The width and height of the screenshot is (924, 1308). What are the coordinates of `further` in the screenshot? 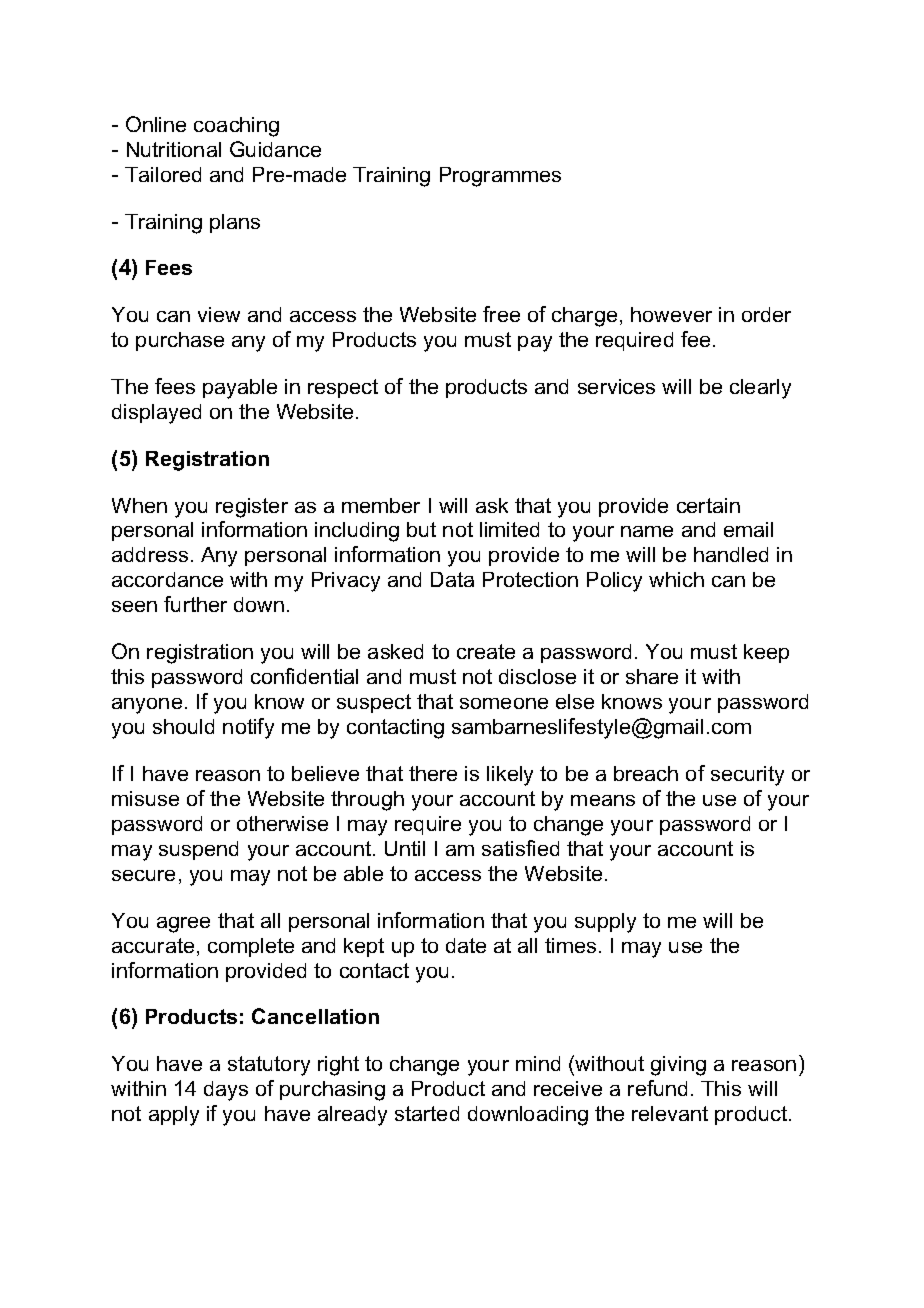 It's located at (195, 604).
